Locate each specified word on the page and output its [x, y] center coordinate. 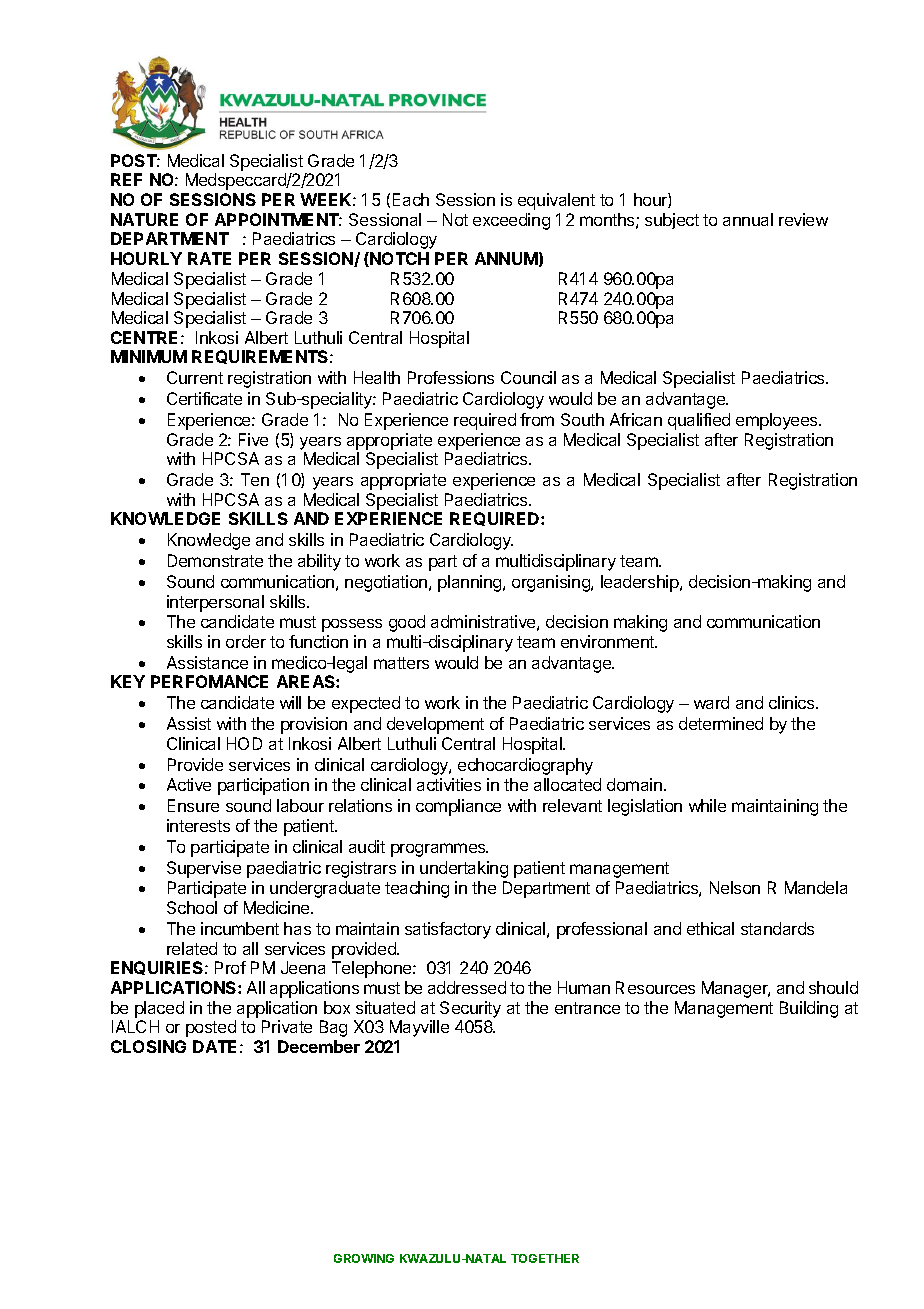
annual [748, 219]
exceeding [511, 221]
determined [721, 723]
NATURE [144, 219]
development [435, 725]
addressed [467, 987]
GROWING [364, 1258]
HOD [244, 743]
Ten [255, 479]
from [537, 419]
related [192, 948]
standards [777, 928]
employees [778, 421]
